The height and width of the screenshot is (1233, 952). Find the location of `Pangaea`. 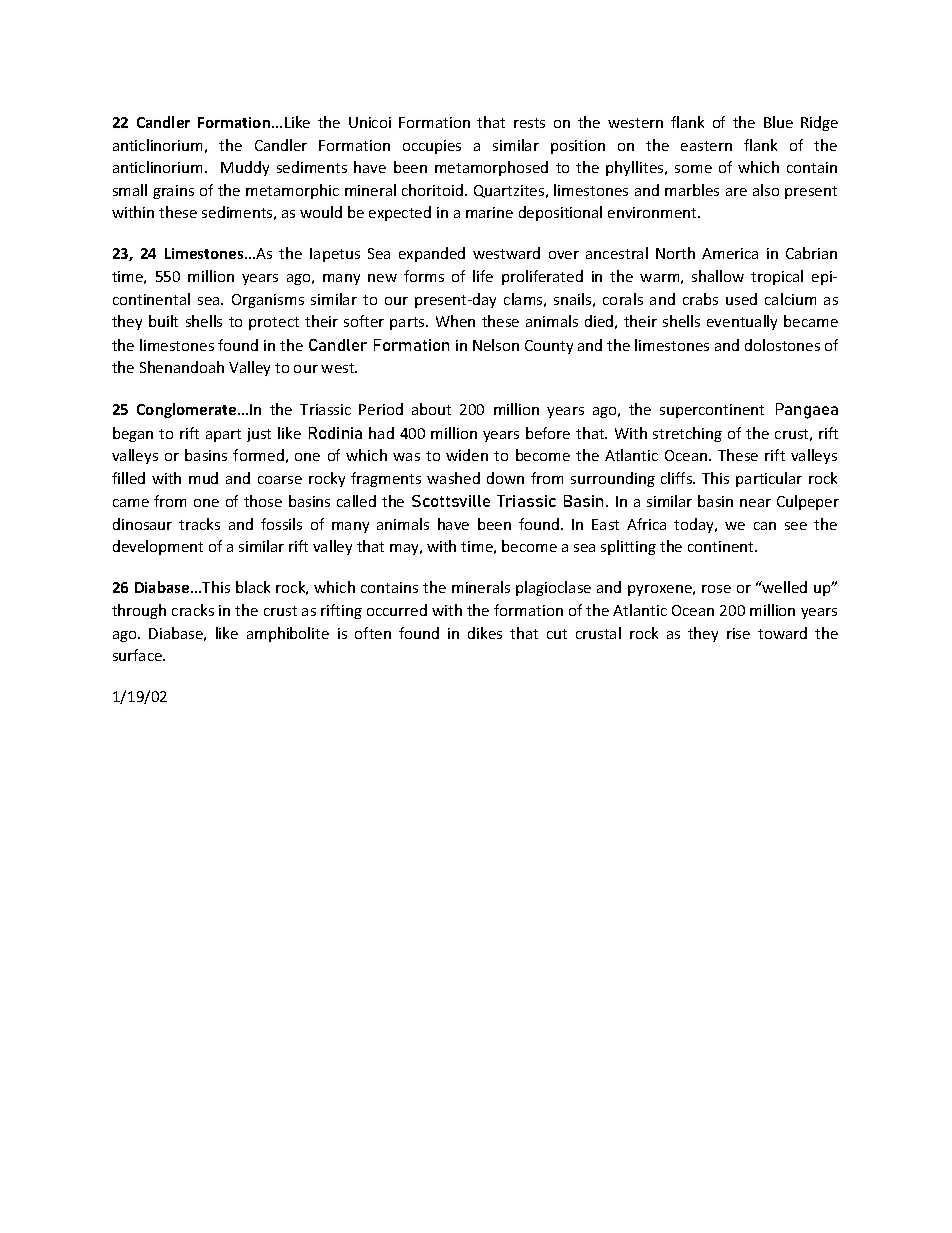

Pangaea is located at coordinates (807, 411).
